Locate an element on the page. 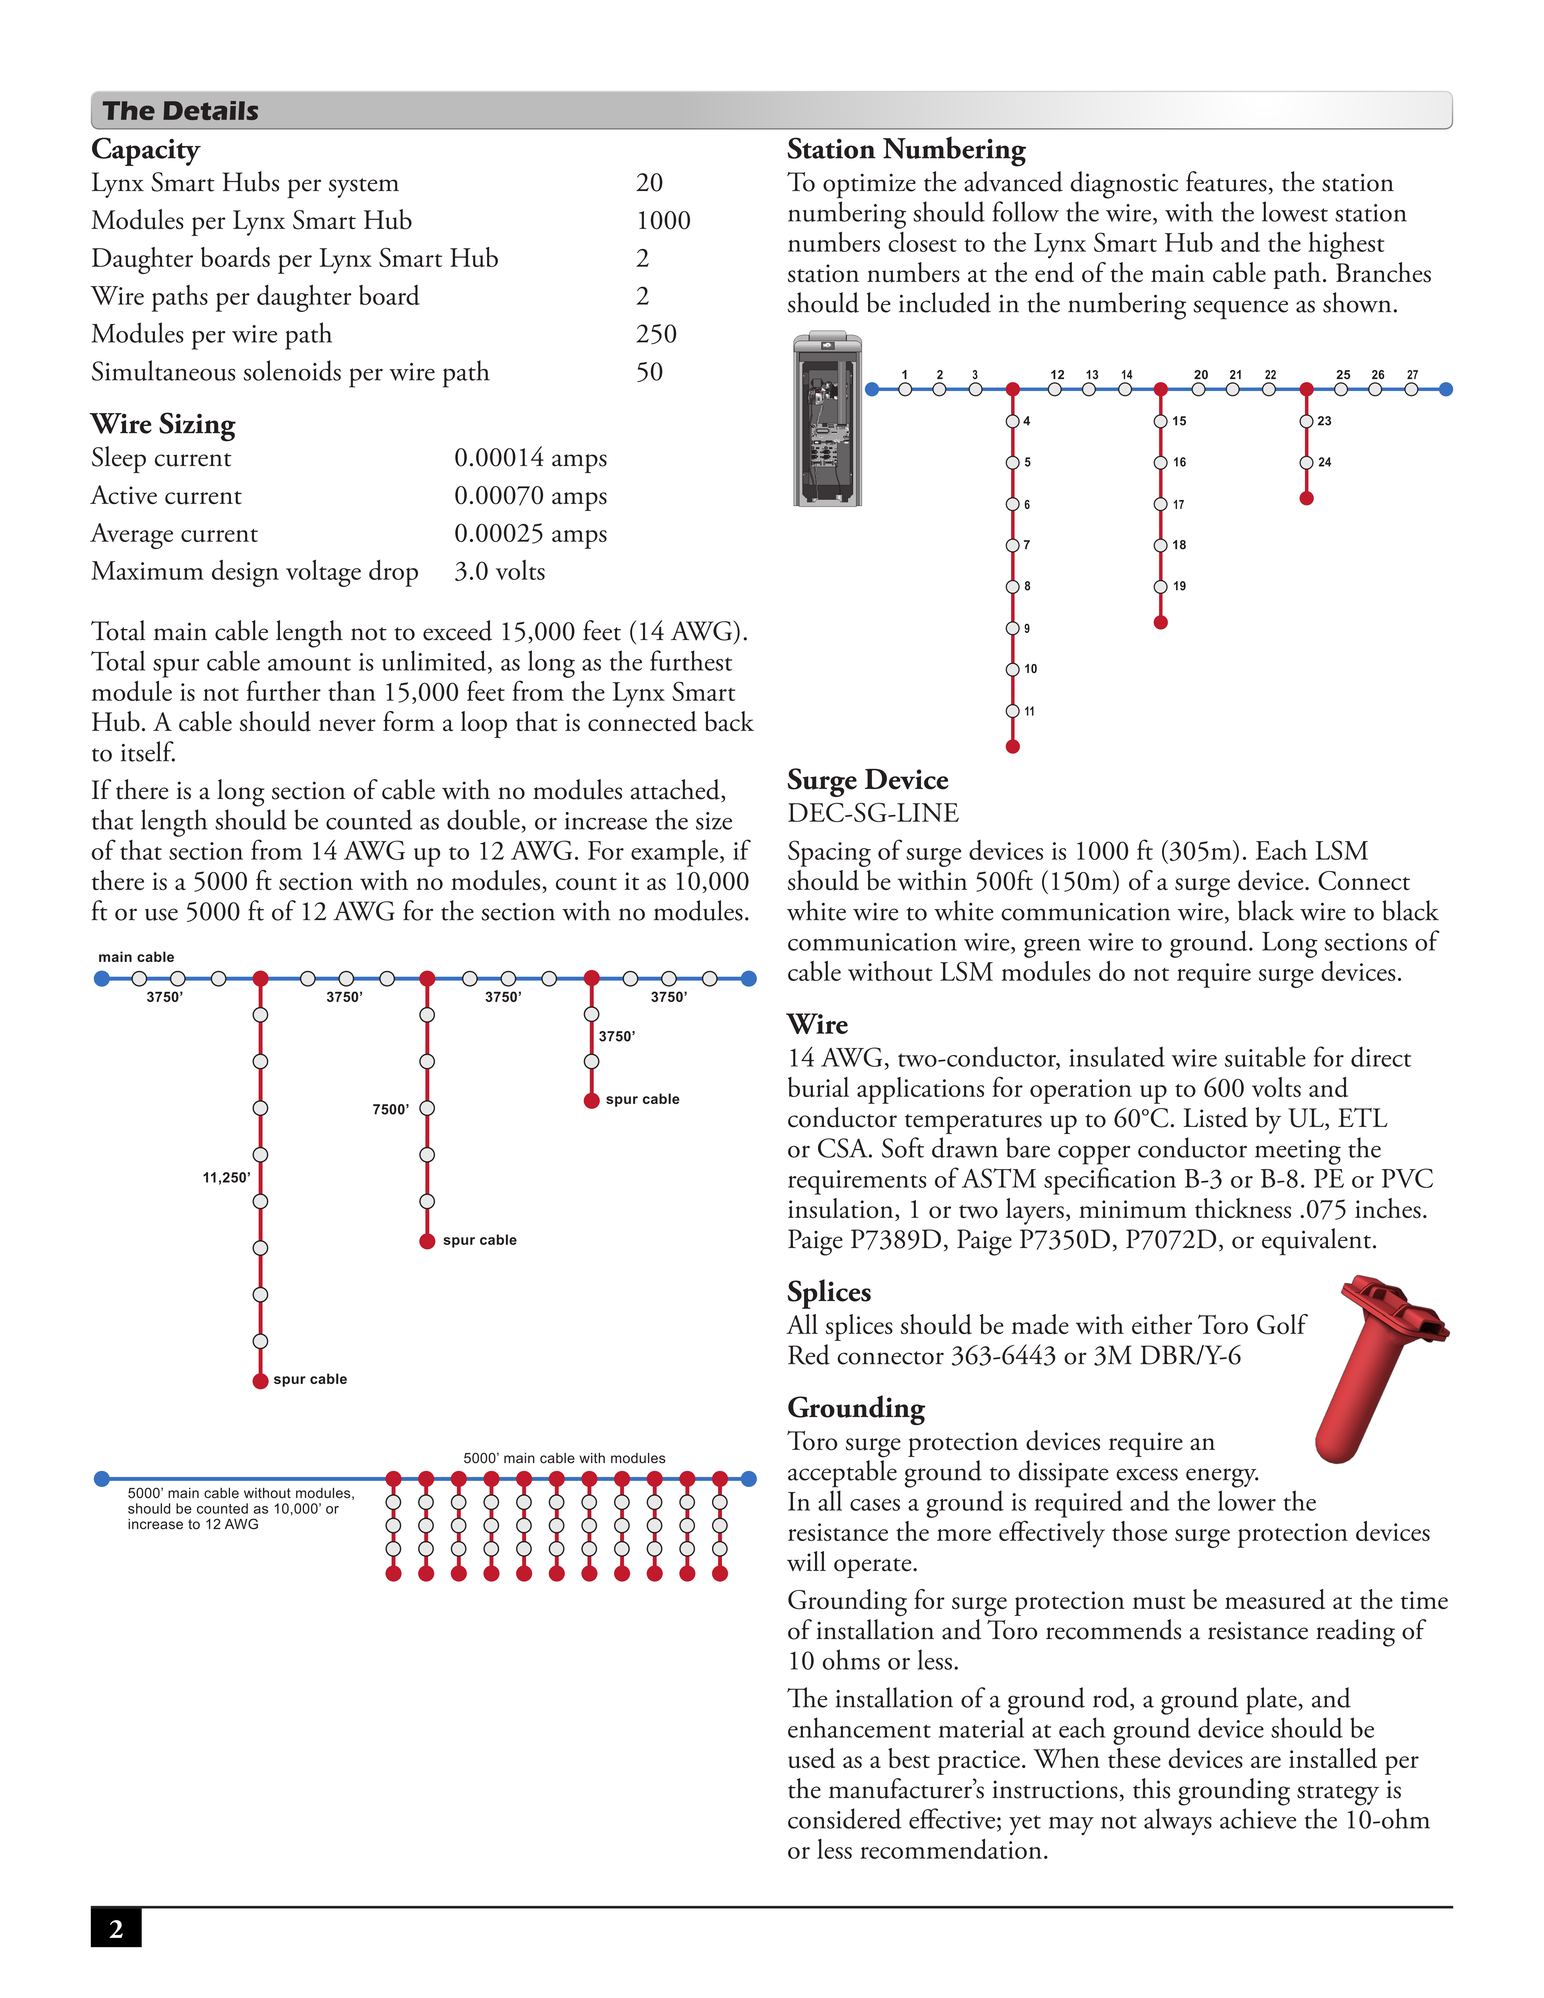 The width and height of the image is (1544, 1998). used is located at coordinates (811, 1758).
